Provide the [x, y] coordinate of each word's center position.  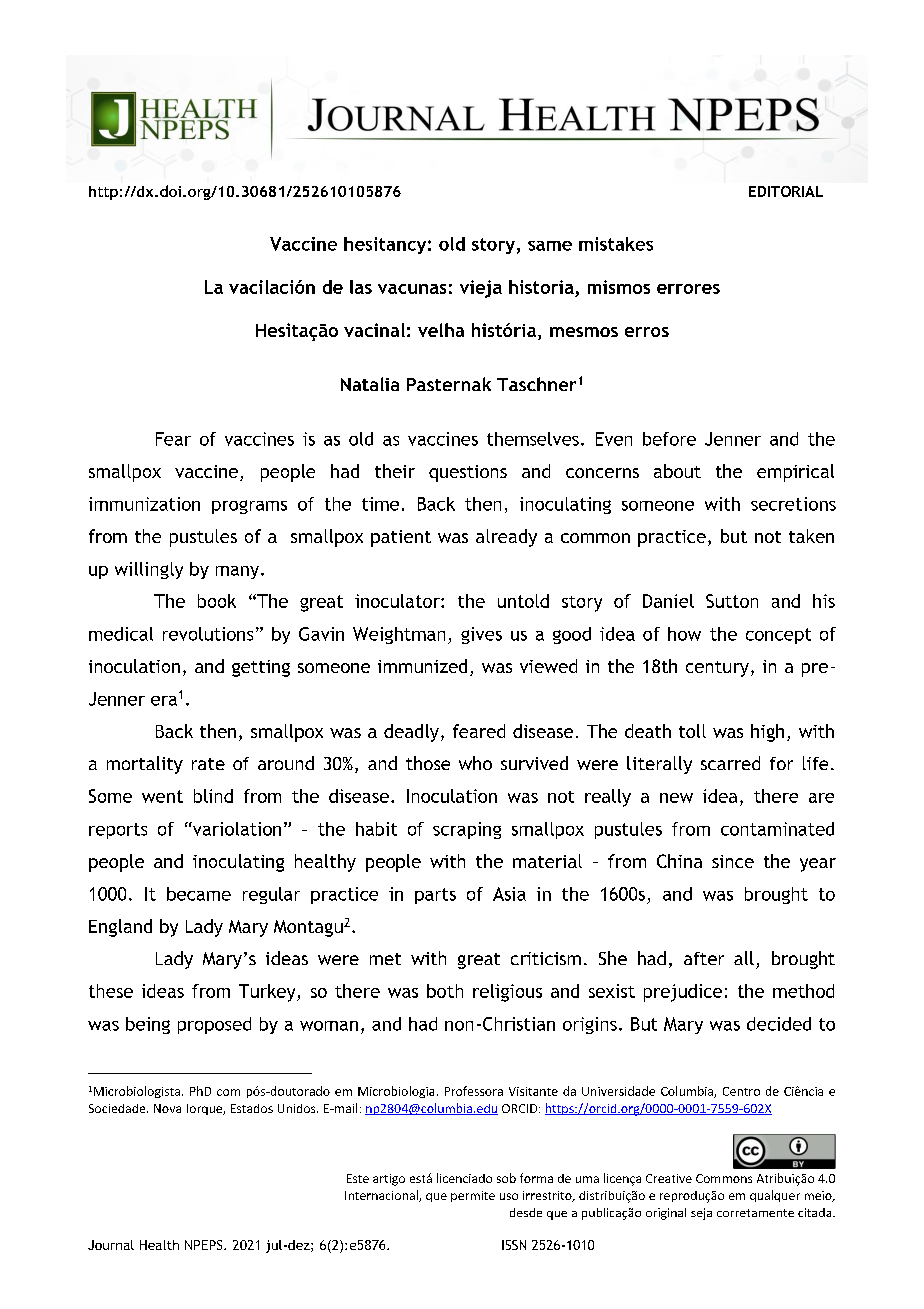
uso [509, 1196]
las [361, 287]
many [239, 572]
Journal [111, 1245]
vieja [481, 289]
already [506, 538]
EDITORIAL [786, 191]
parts [435, 896]
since [733, 861]
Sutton [732, 601]
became [199, 894]
